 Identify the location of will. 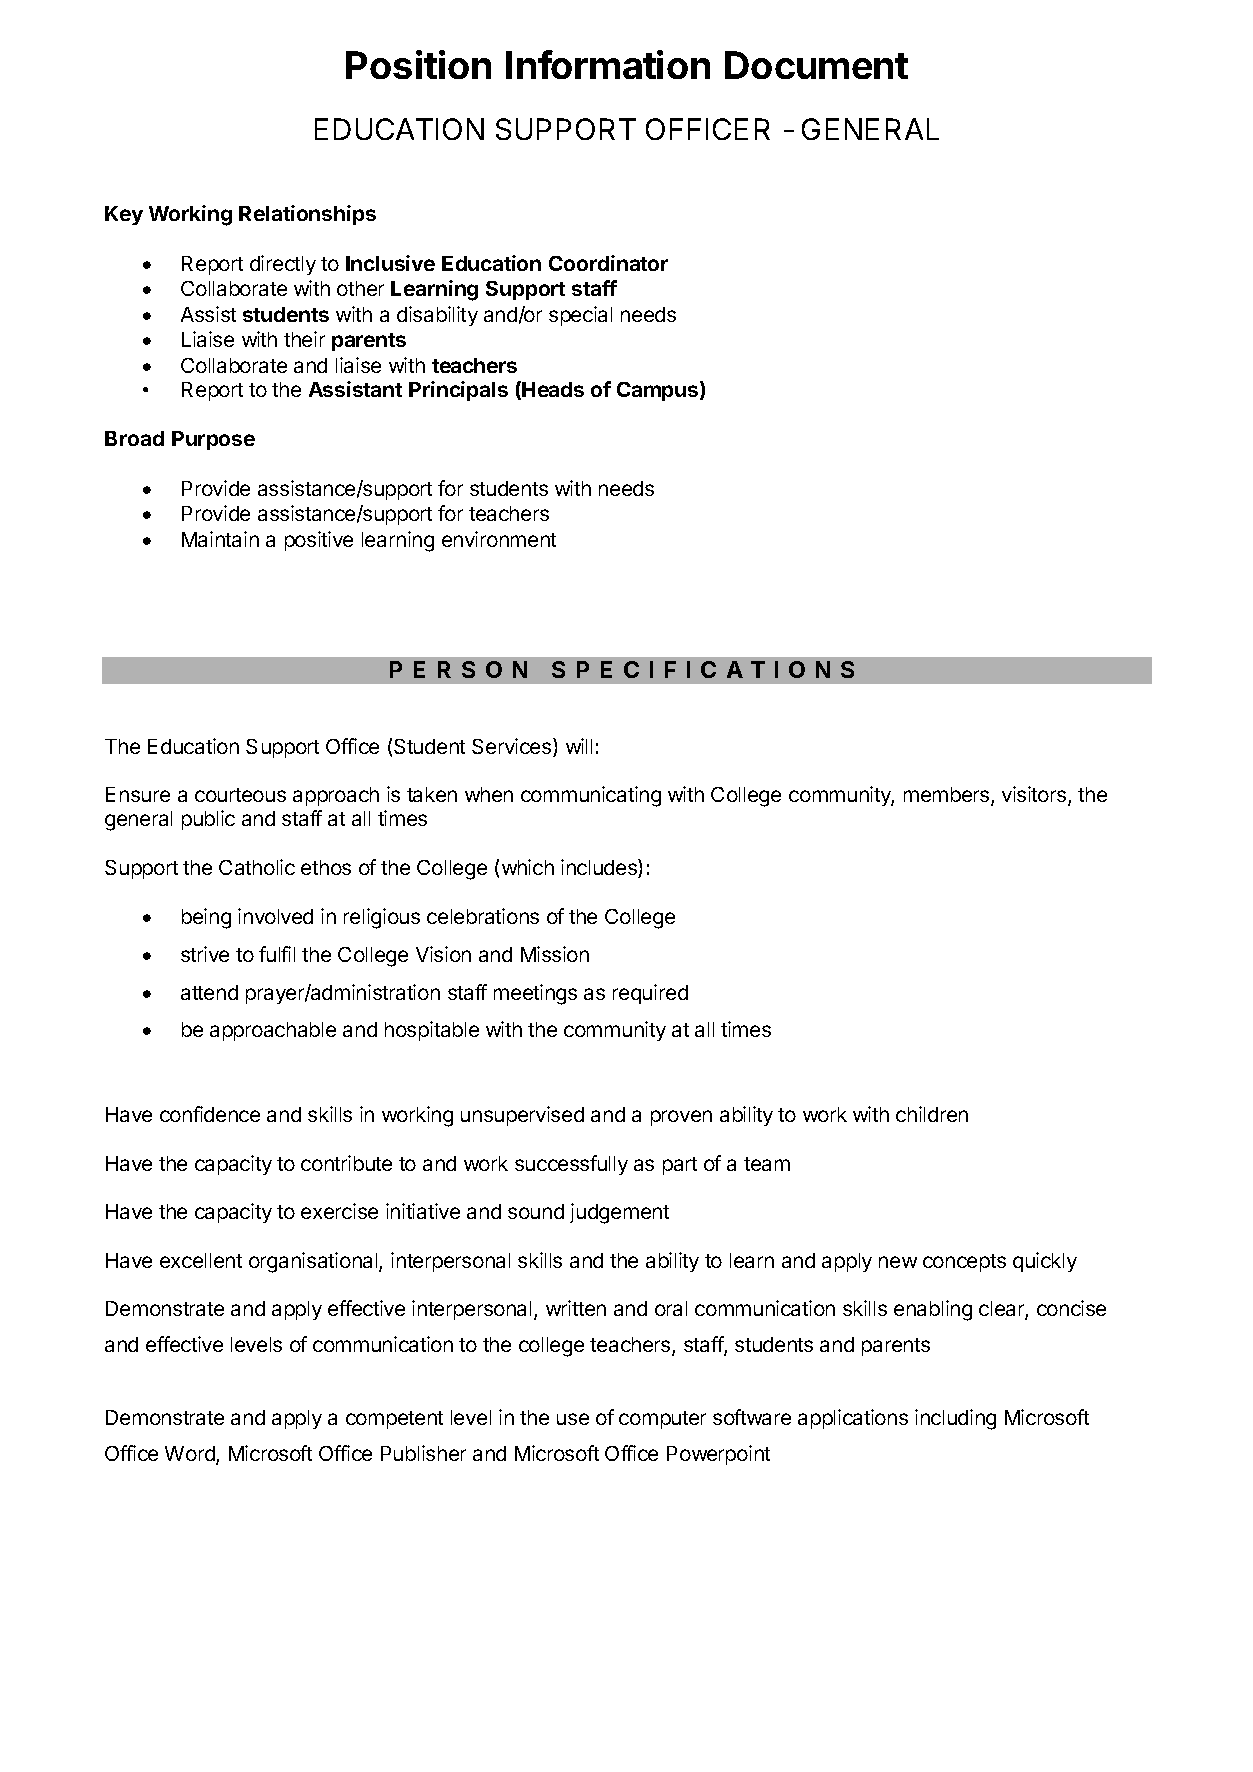
(579, 746).
